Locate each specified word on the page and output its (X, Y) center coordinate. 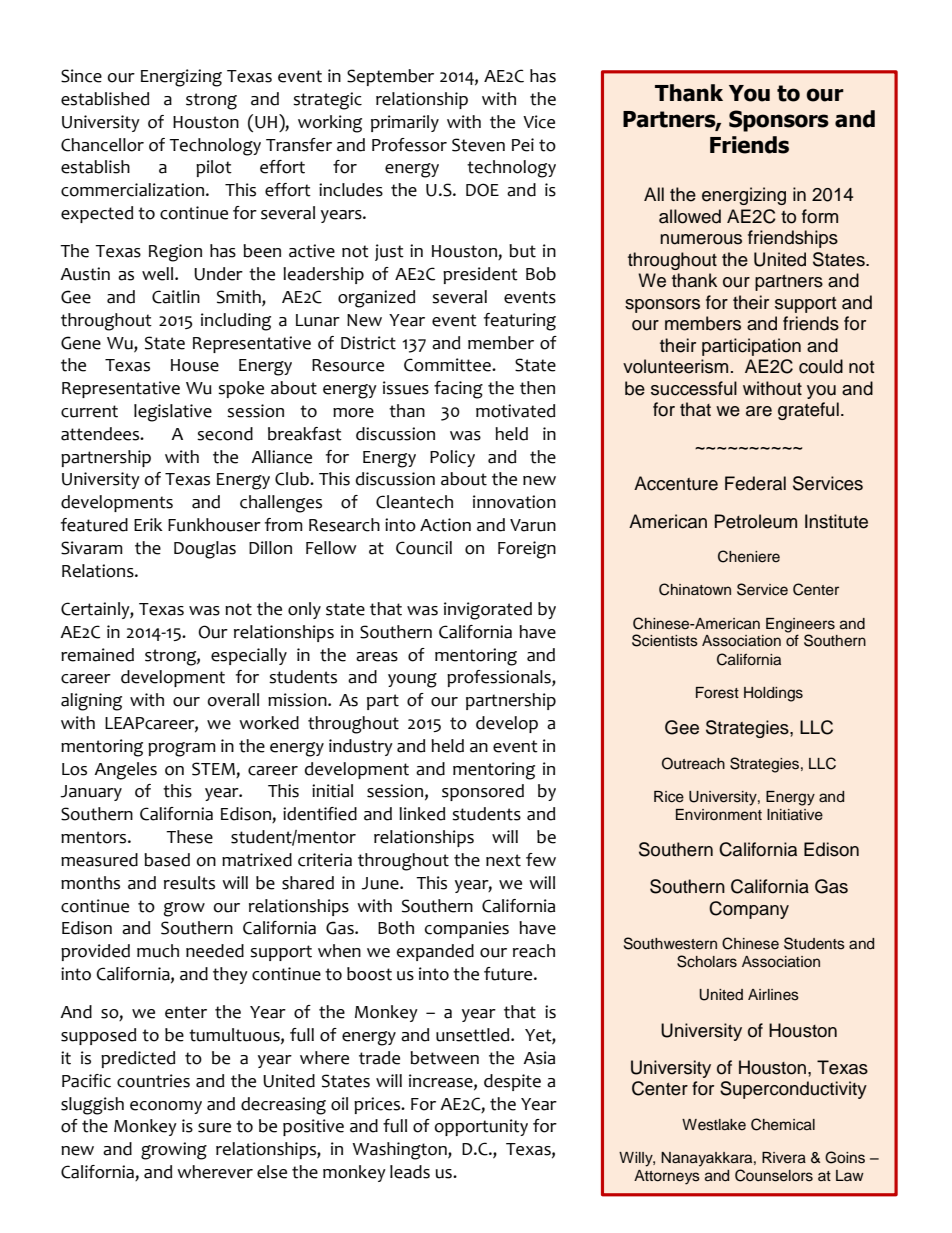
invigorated (488, 611)
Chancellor (102, 145)
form (820, 216)
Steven (478, 145)
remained (97, 655)
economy (166, 1107)
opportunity (481, 1127)
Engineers (800, 625)
